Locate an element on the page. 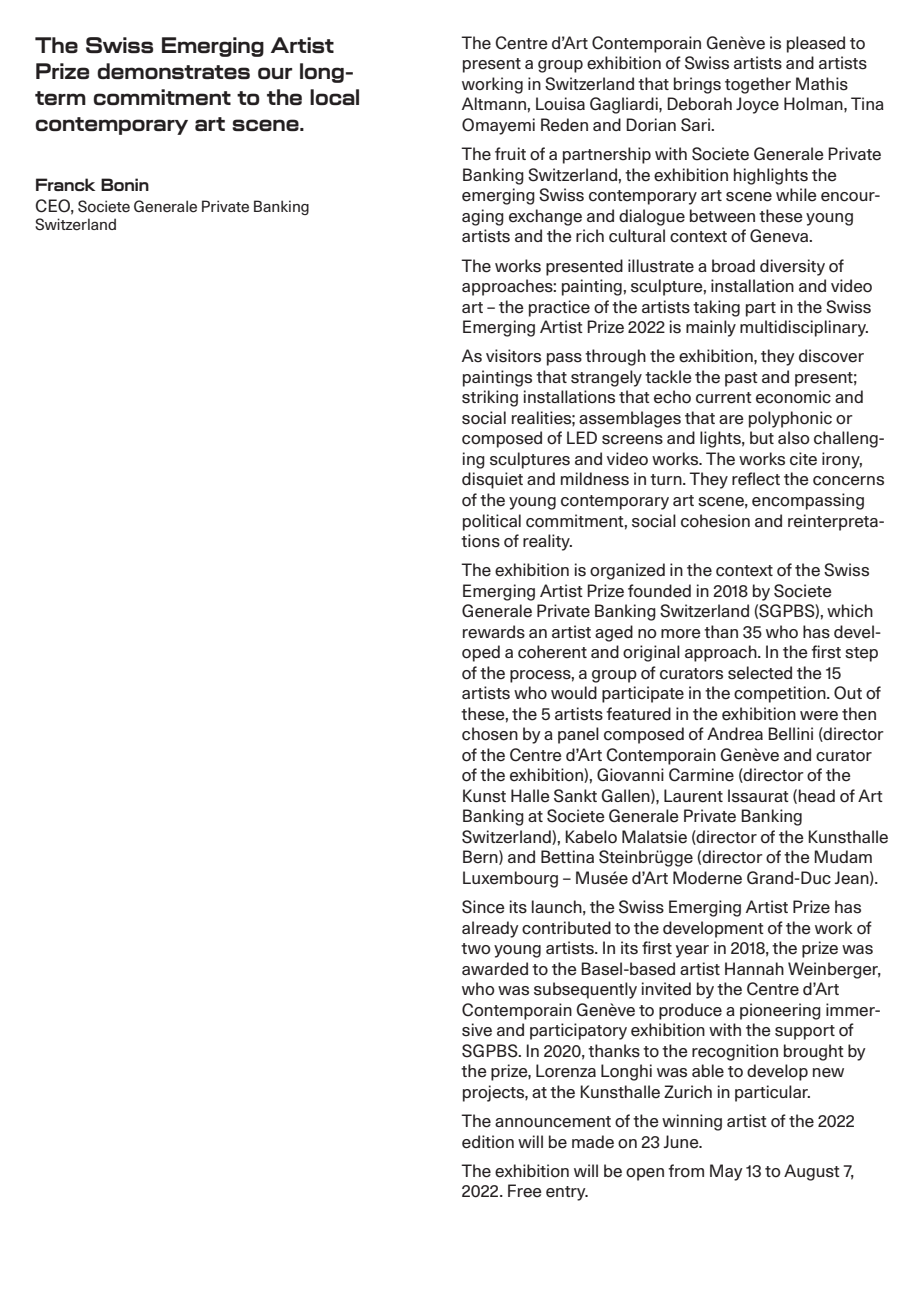 This page has height=1308, width=924. visitors is located at coordinates (513, 356).
